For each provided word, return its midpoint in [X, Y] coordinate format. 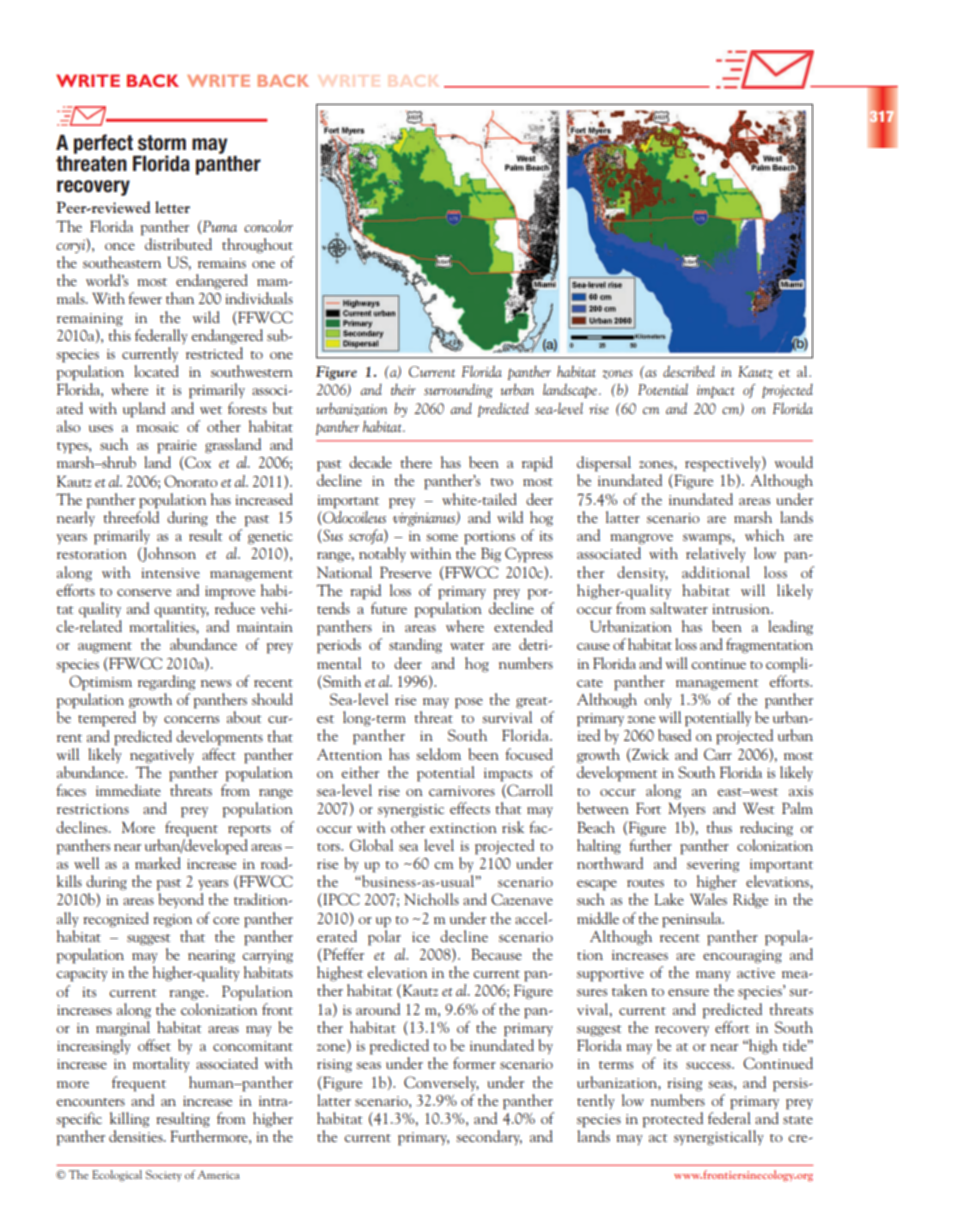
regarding [166, 683]
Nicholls [431, 899]
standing [415, 646]
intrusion [742, 609]
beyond [181, 900]
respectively [724, 464]
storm [162, 143]
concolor [268, 226]
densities [137, 1136]
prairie [177, 447]
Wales [708, 899]
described [689, 371]
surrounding [458, 391]
